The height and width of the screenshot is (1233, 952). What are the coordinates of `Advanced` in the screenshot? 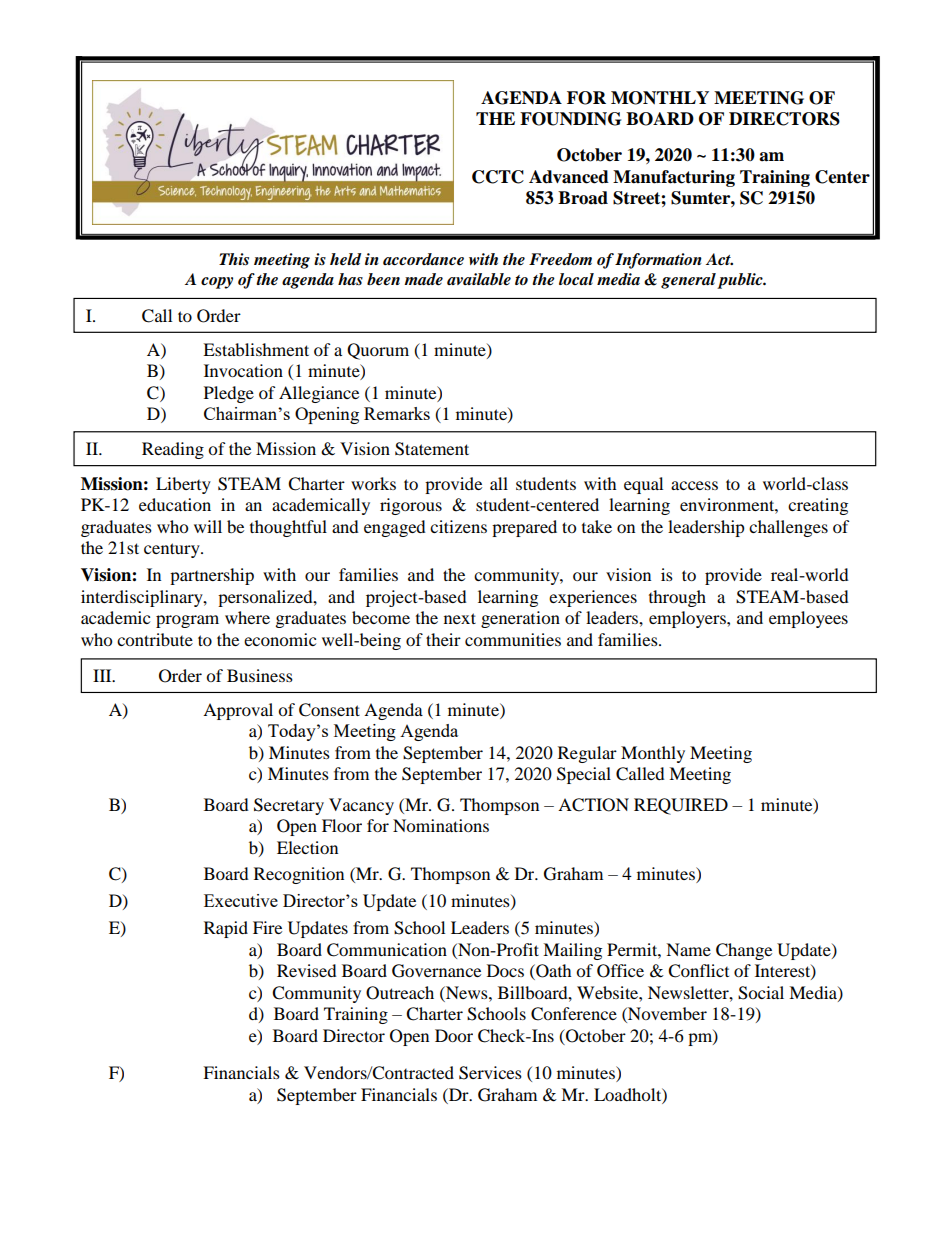 It's located at (569, 177).
